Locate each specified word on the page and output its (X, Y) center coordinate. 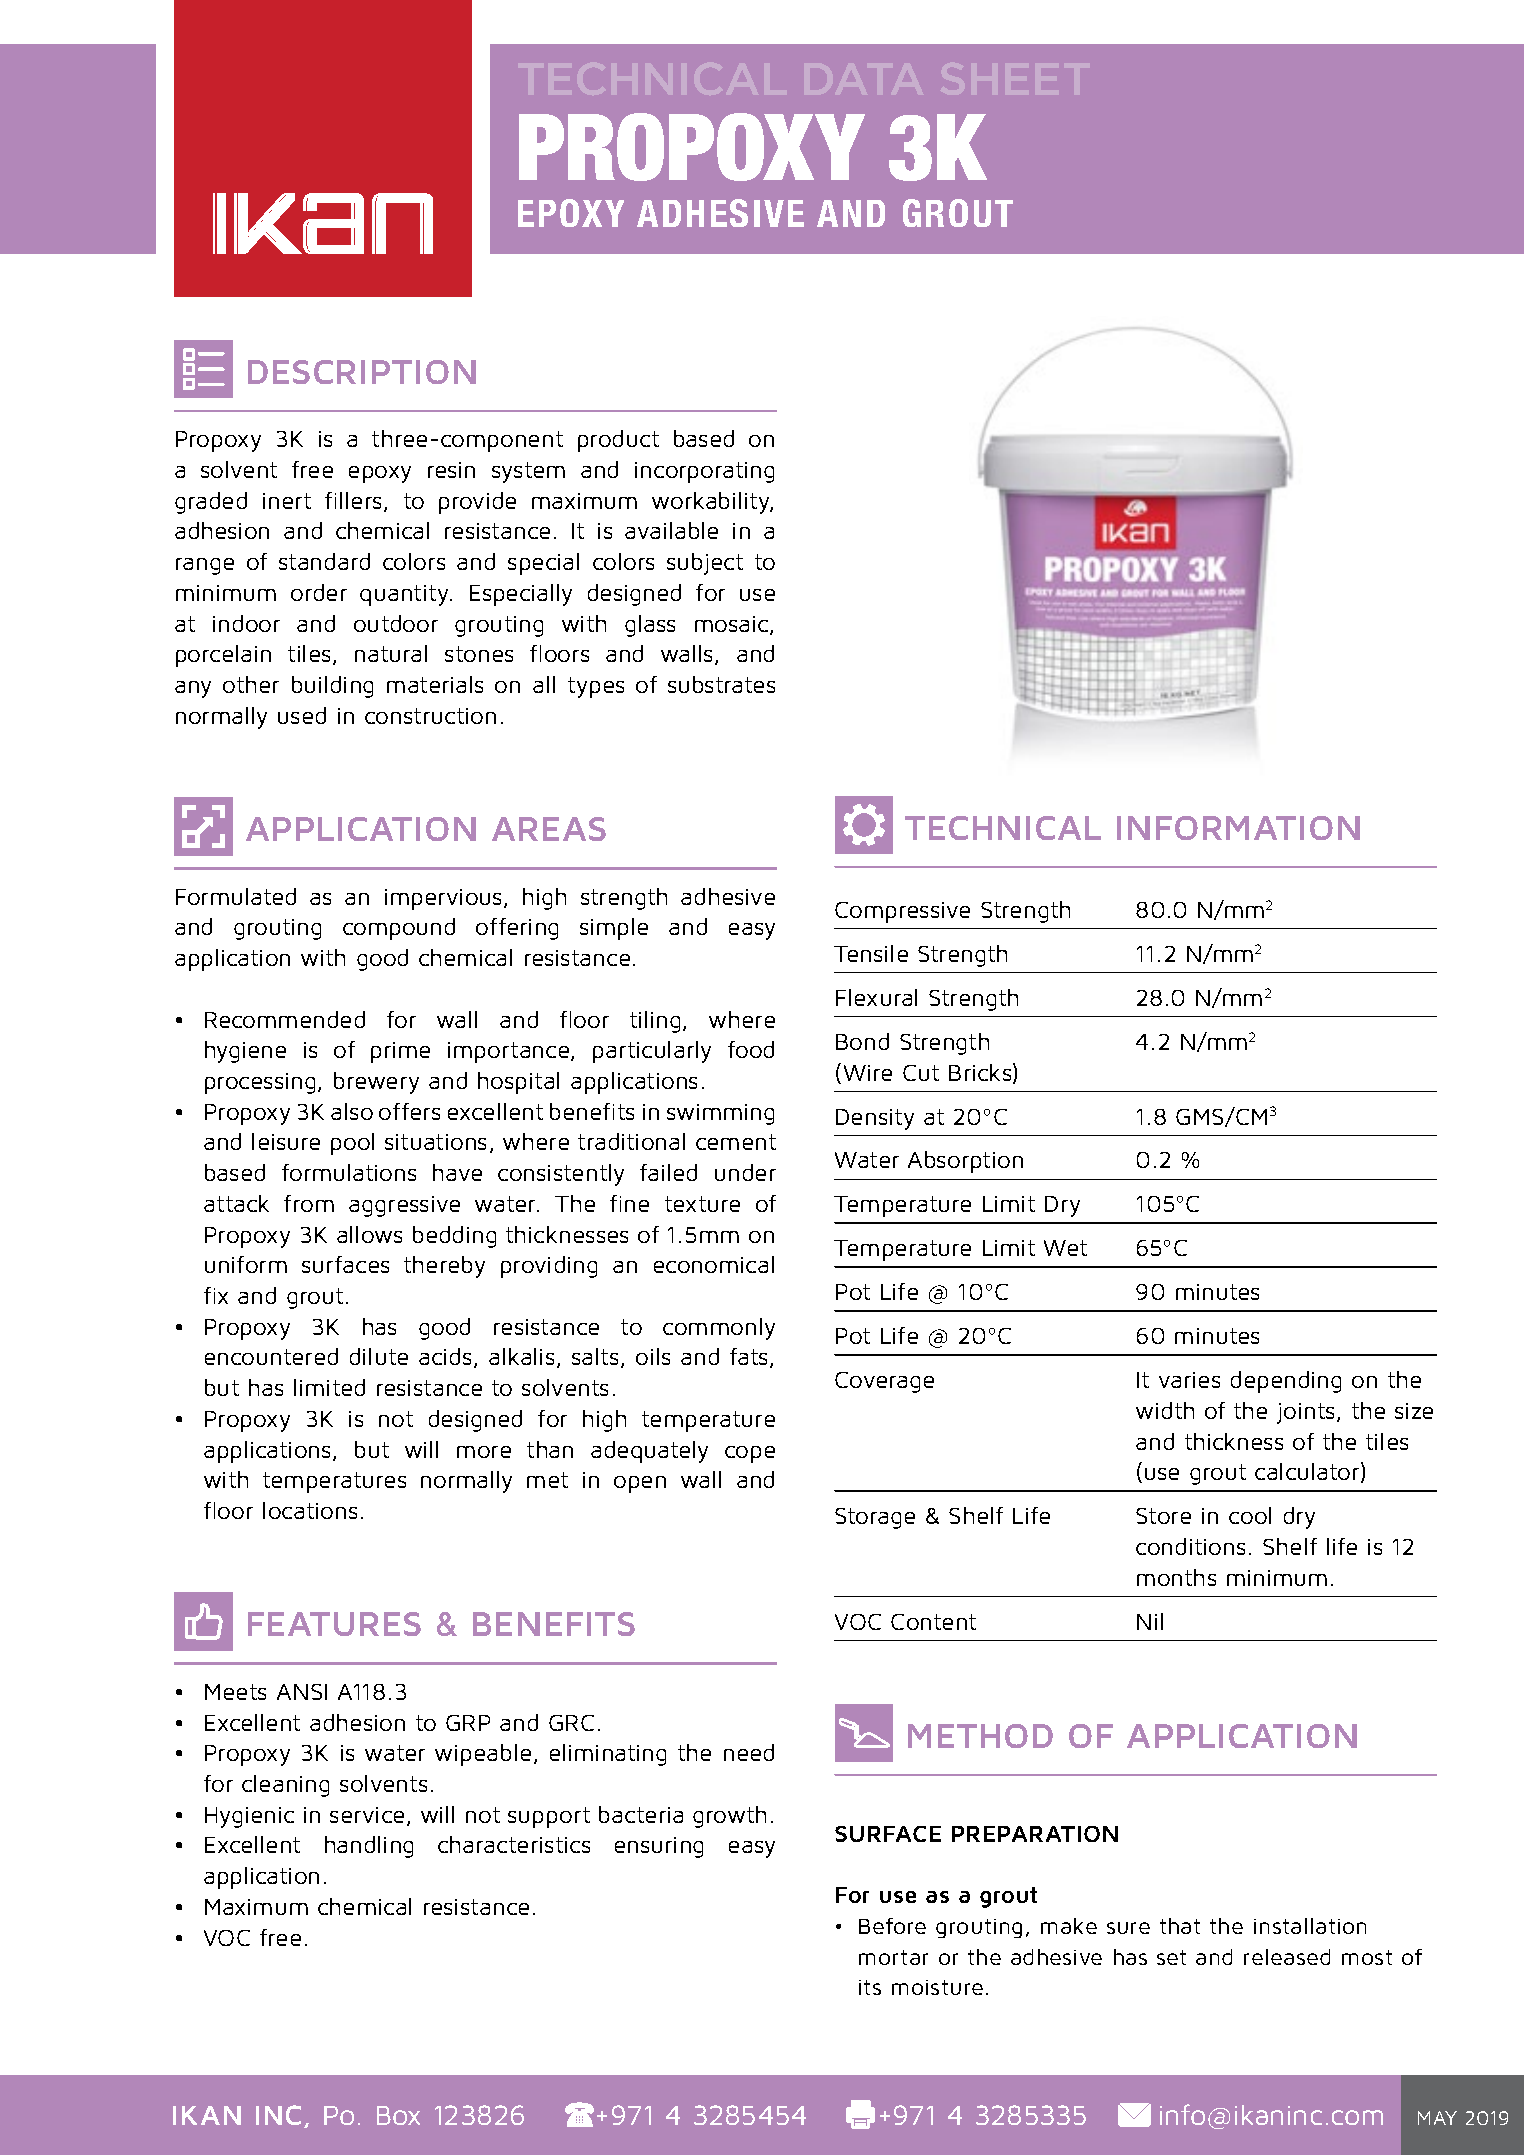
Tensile (871, 953)
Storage (875, 1518)
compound (399, 929)
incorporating (704, 472)
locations (310, 1510)
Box (398, 2115)
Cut (921, 1073)
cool (1250, 1515)
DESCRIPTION (362, 372)
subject (705, 564)
